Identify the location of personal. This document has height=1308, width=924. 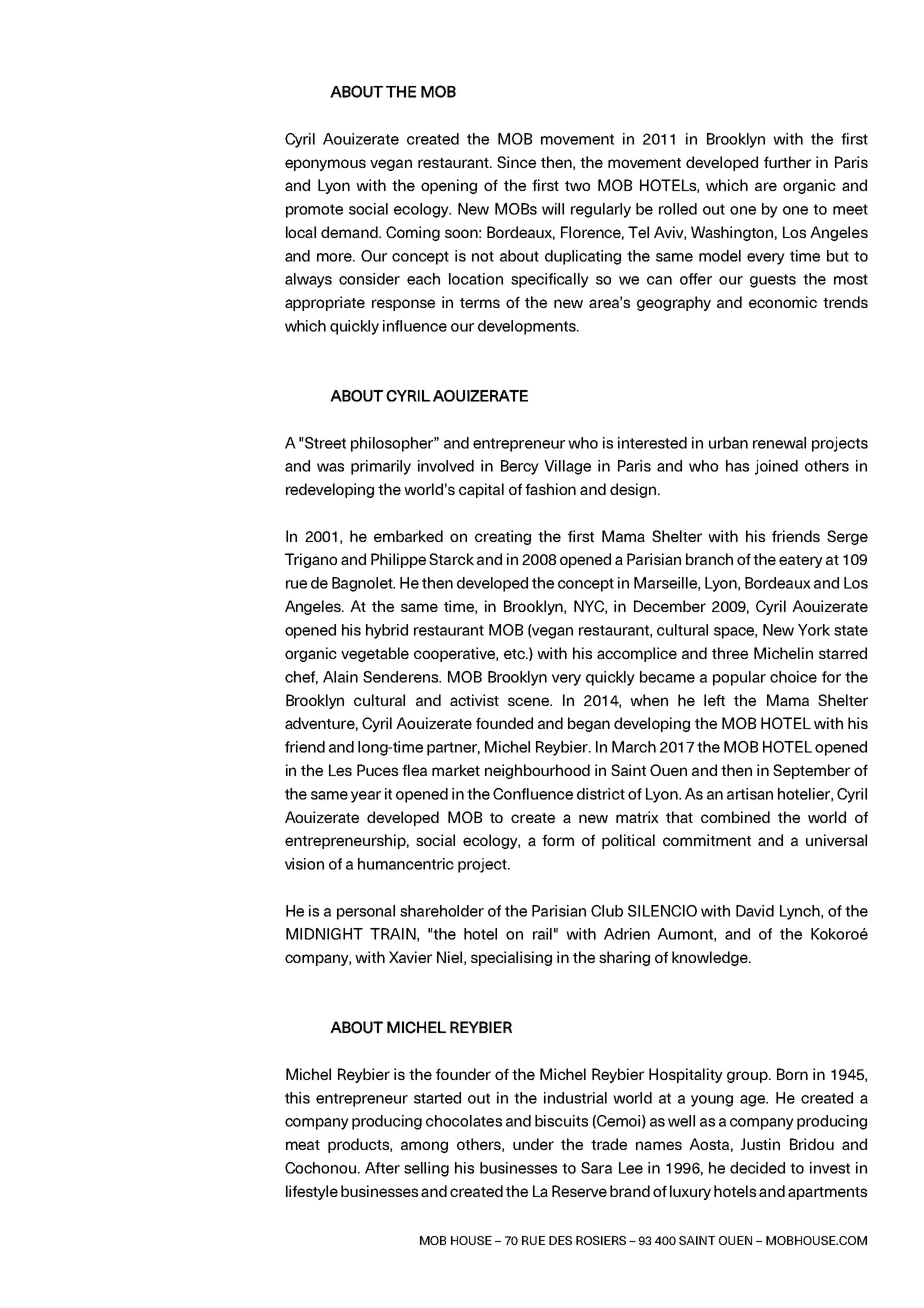
(366, 912).
